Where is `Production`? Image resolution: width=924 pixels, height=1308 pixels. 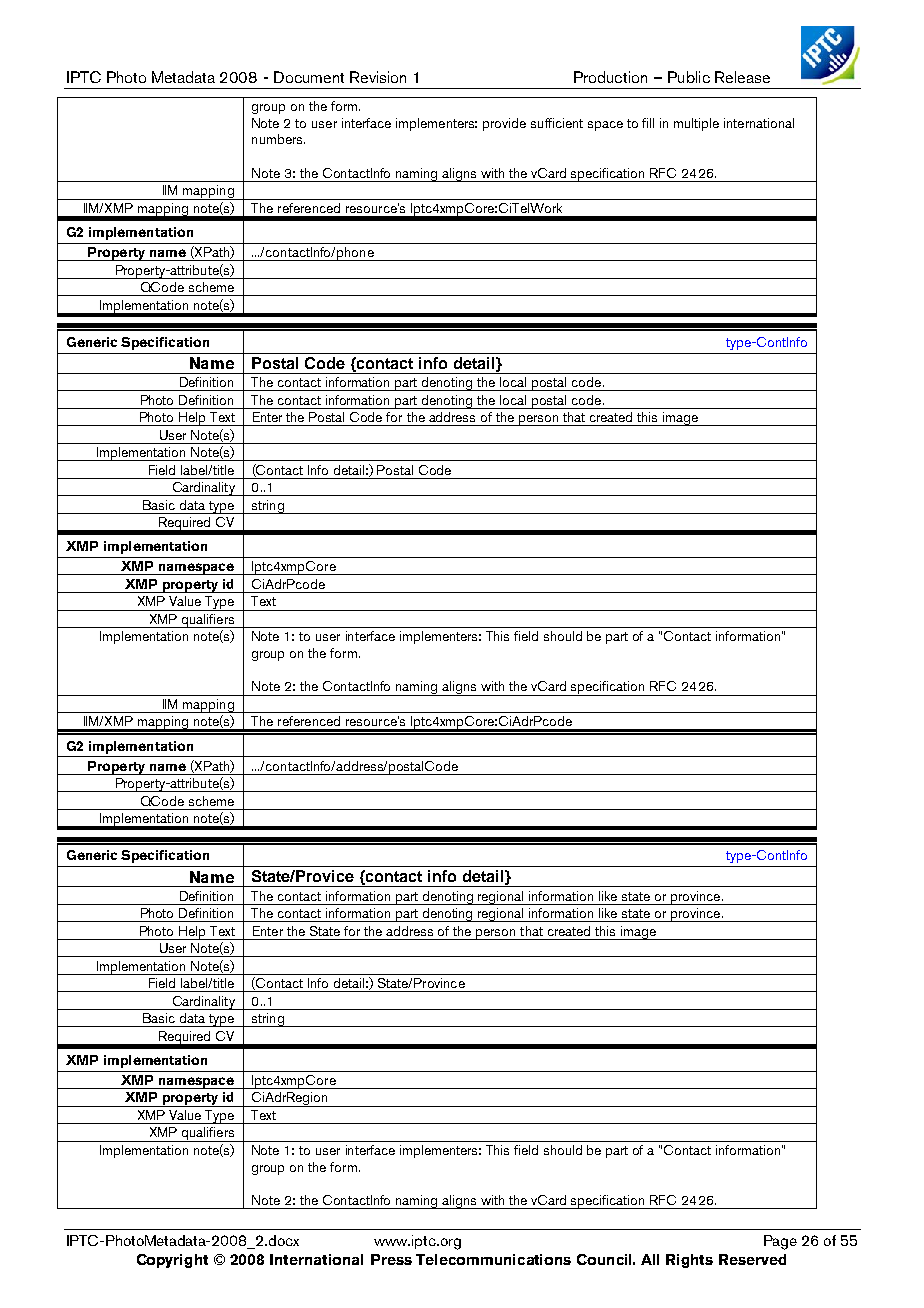 Production is located at coordinates (610, 77).
